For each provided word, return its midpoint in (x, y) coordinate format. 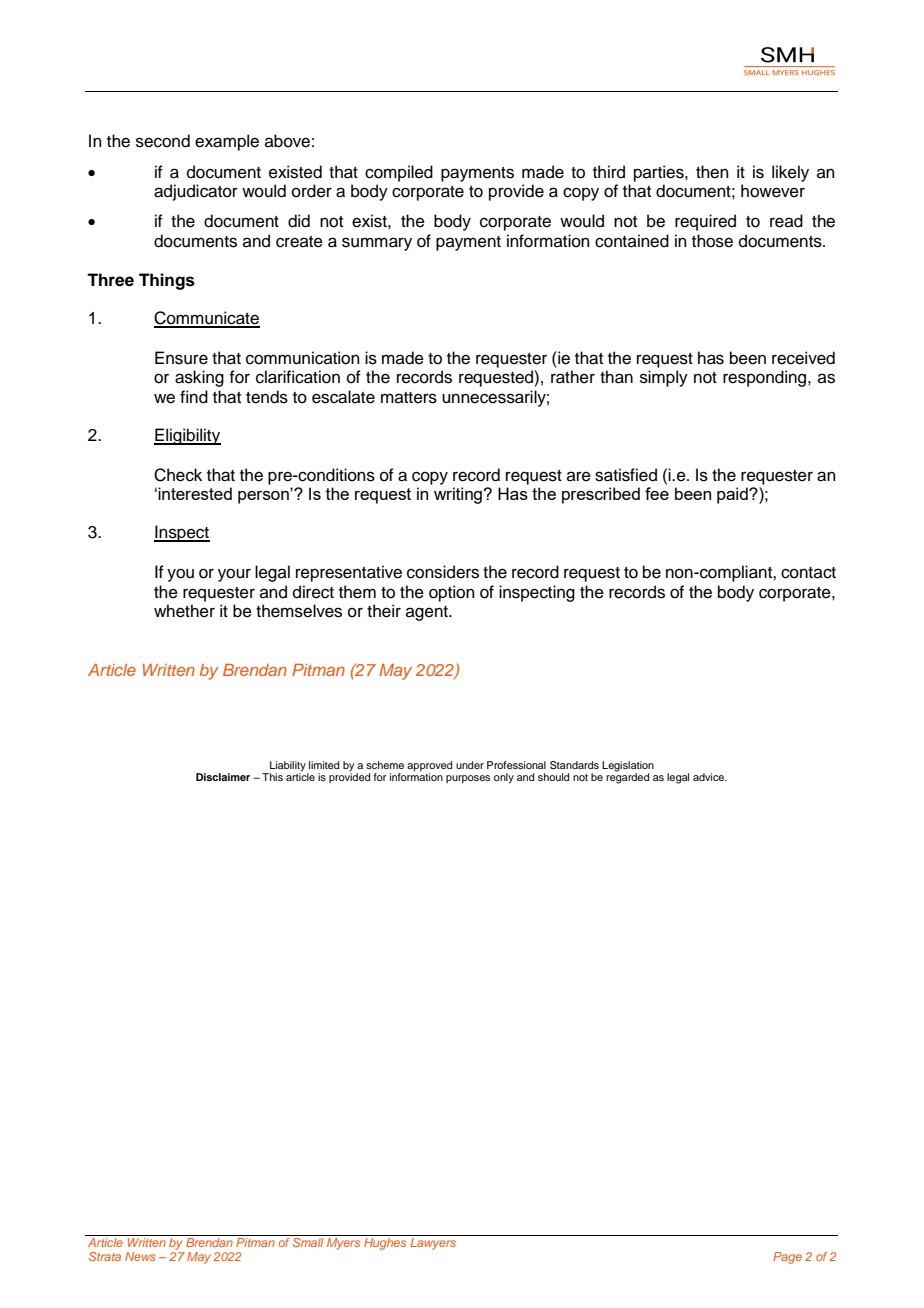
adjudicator (196, 192)
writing (459, 495)
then (712, 172)
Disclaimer (223, 777)
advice (710, 777)
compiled (399, 173)
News (140, 1256)
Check (178, 475)
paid (733, 495)
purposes (468, 779)
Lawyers (433, 1244)
